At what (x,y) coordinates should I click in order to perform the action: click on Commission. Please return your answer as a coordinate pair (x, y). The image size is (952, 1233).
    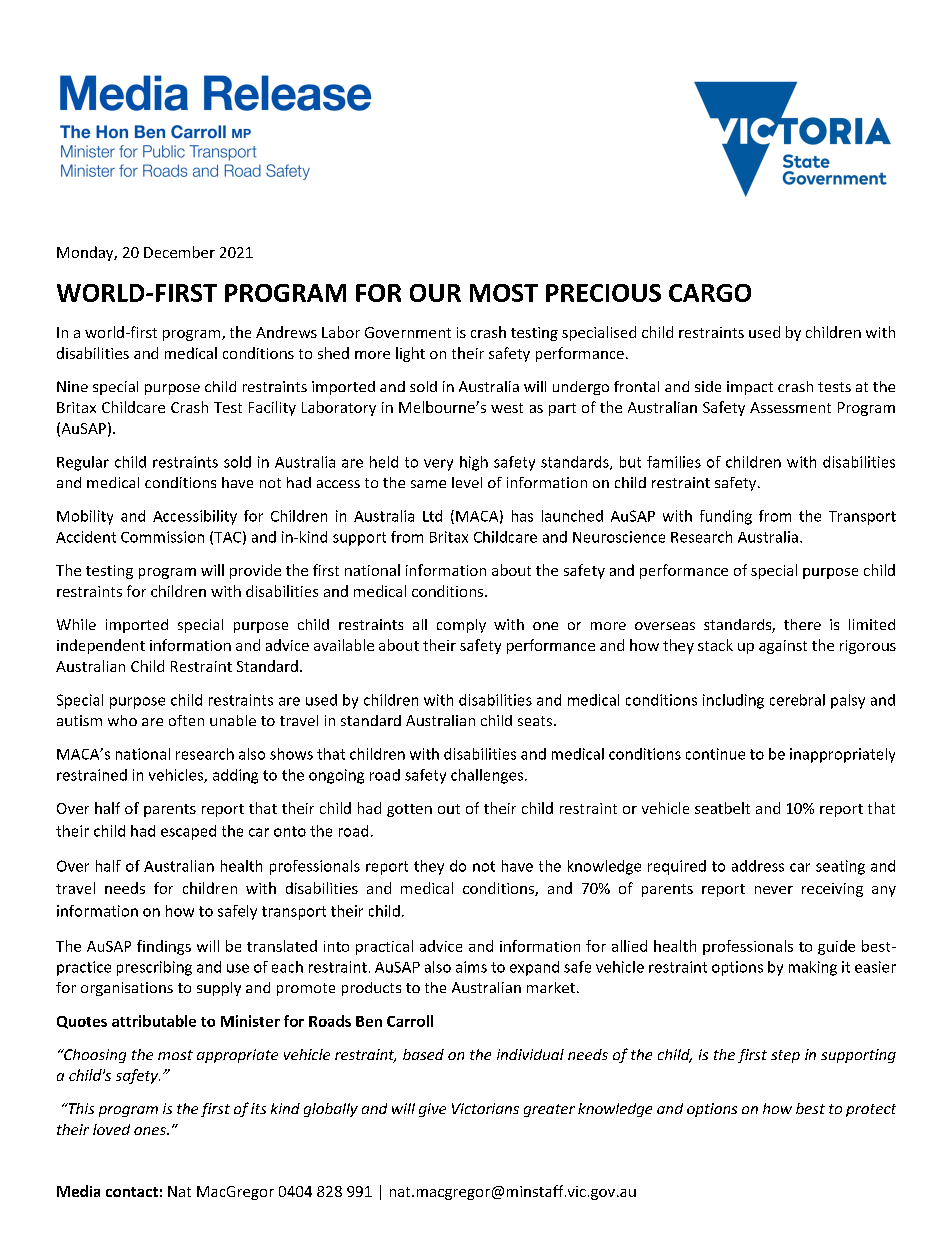
    Looking at the image, I should click on (162, 537).
